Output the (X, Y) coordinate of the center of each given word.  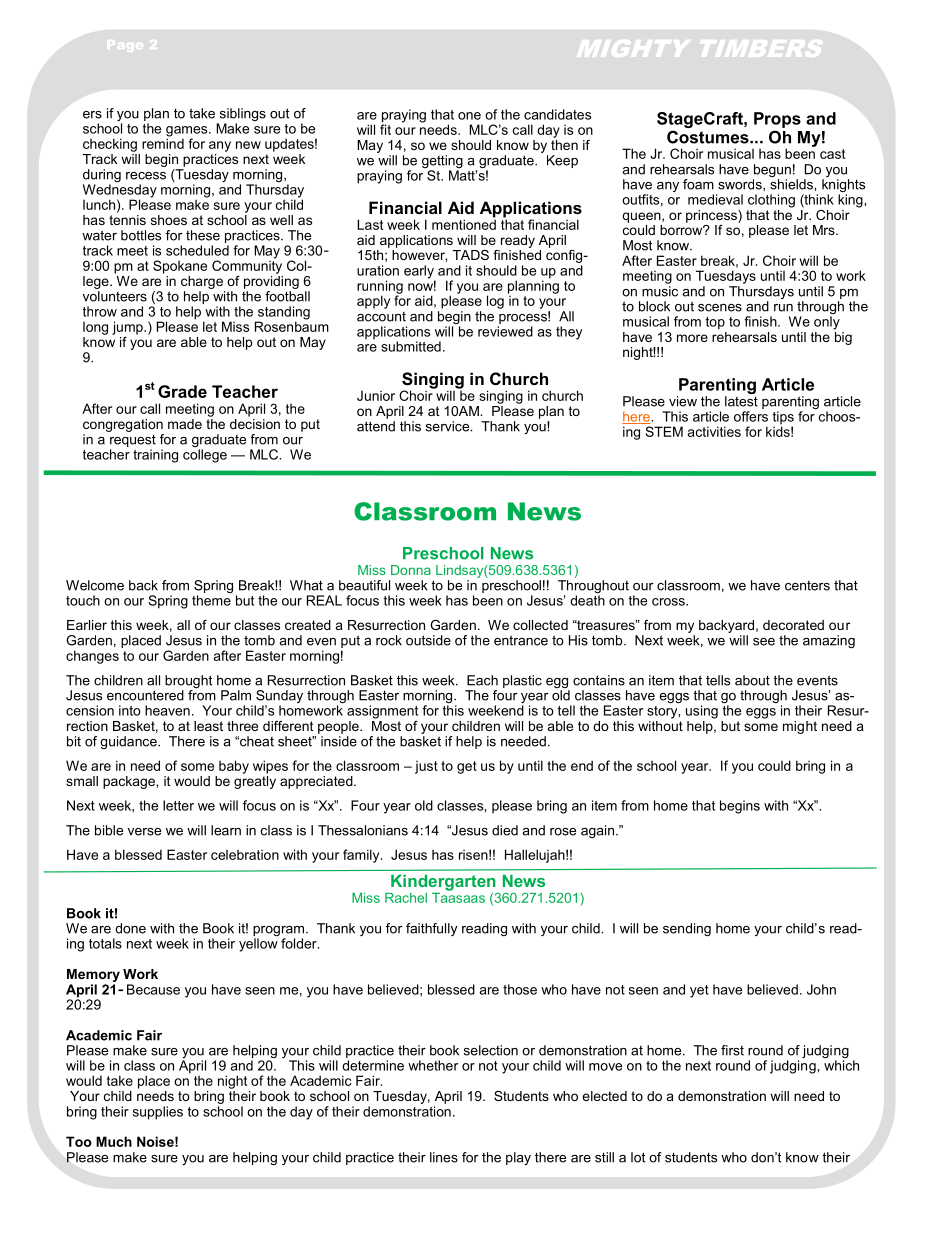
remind (163, 142)
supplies (158, 1113)
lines (444, 1157)
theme (211, 600)
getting (442, 163)
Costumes (709, 137)
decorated (793, 625)
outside (428, 640)
